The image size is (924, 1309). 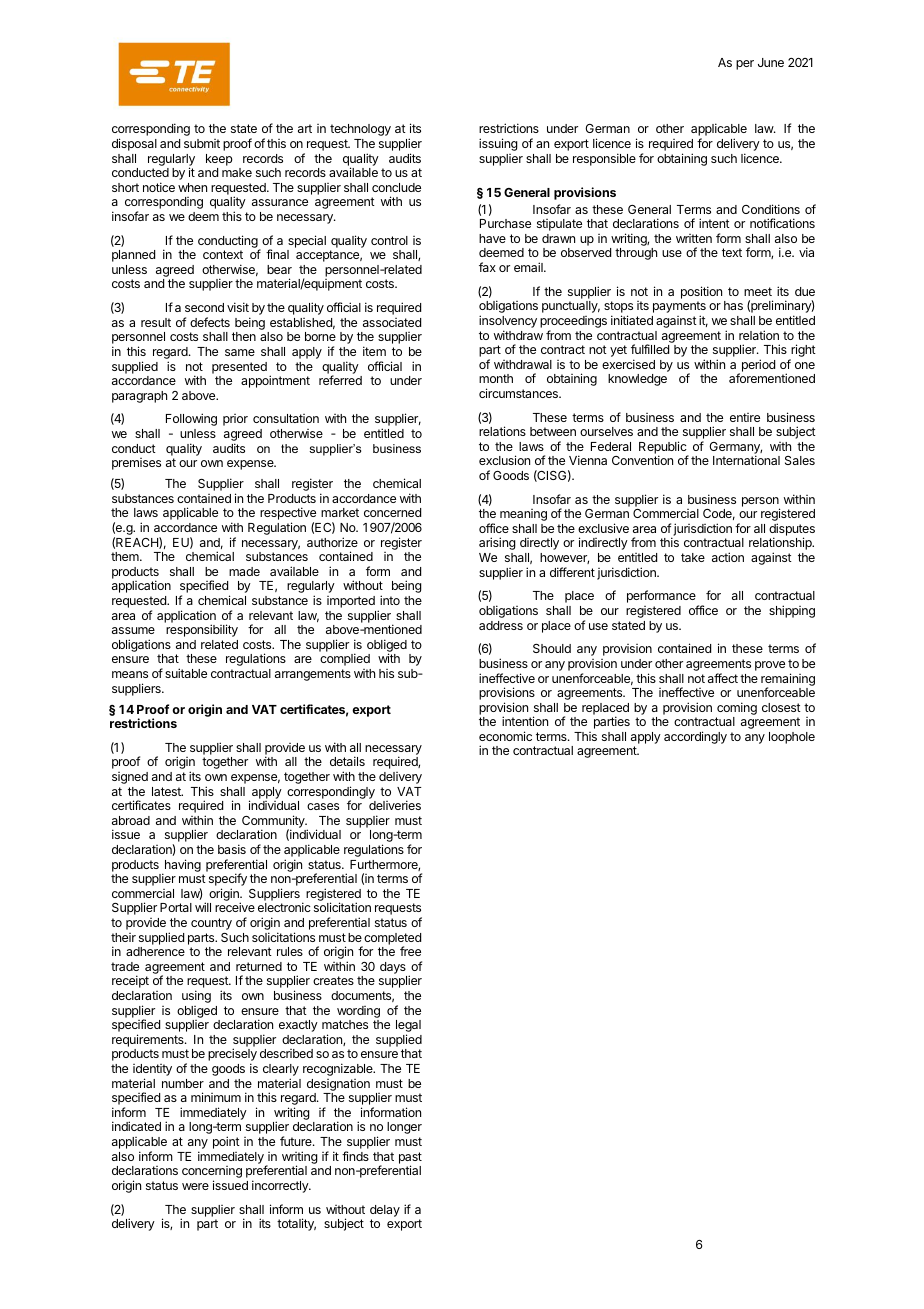 What do you see at coordinates (410, 1159) in the screenshot?
I see `past` at bounding box center [410, 1159].
